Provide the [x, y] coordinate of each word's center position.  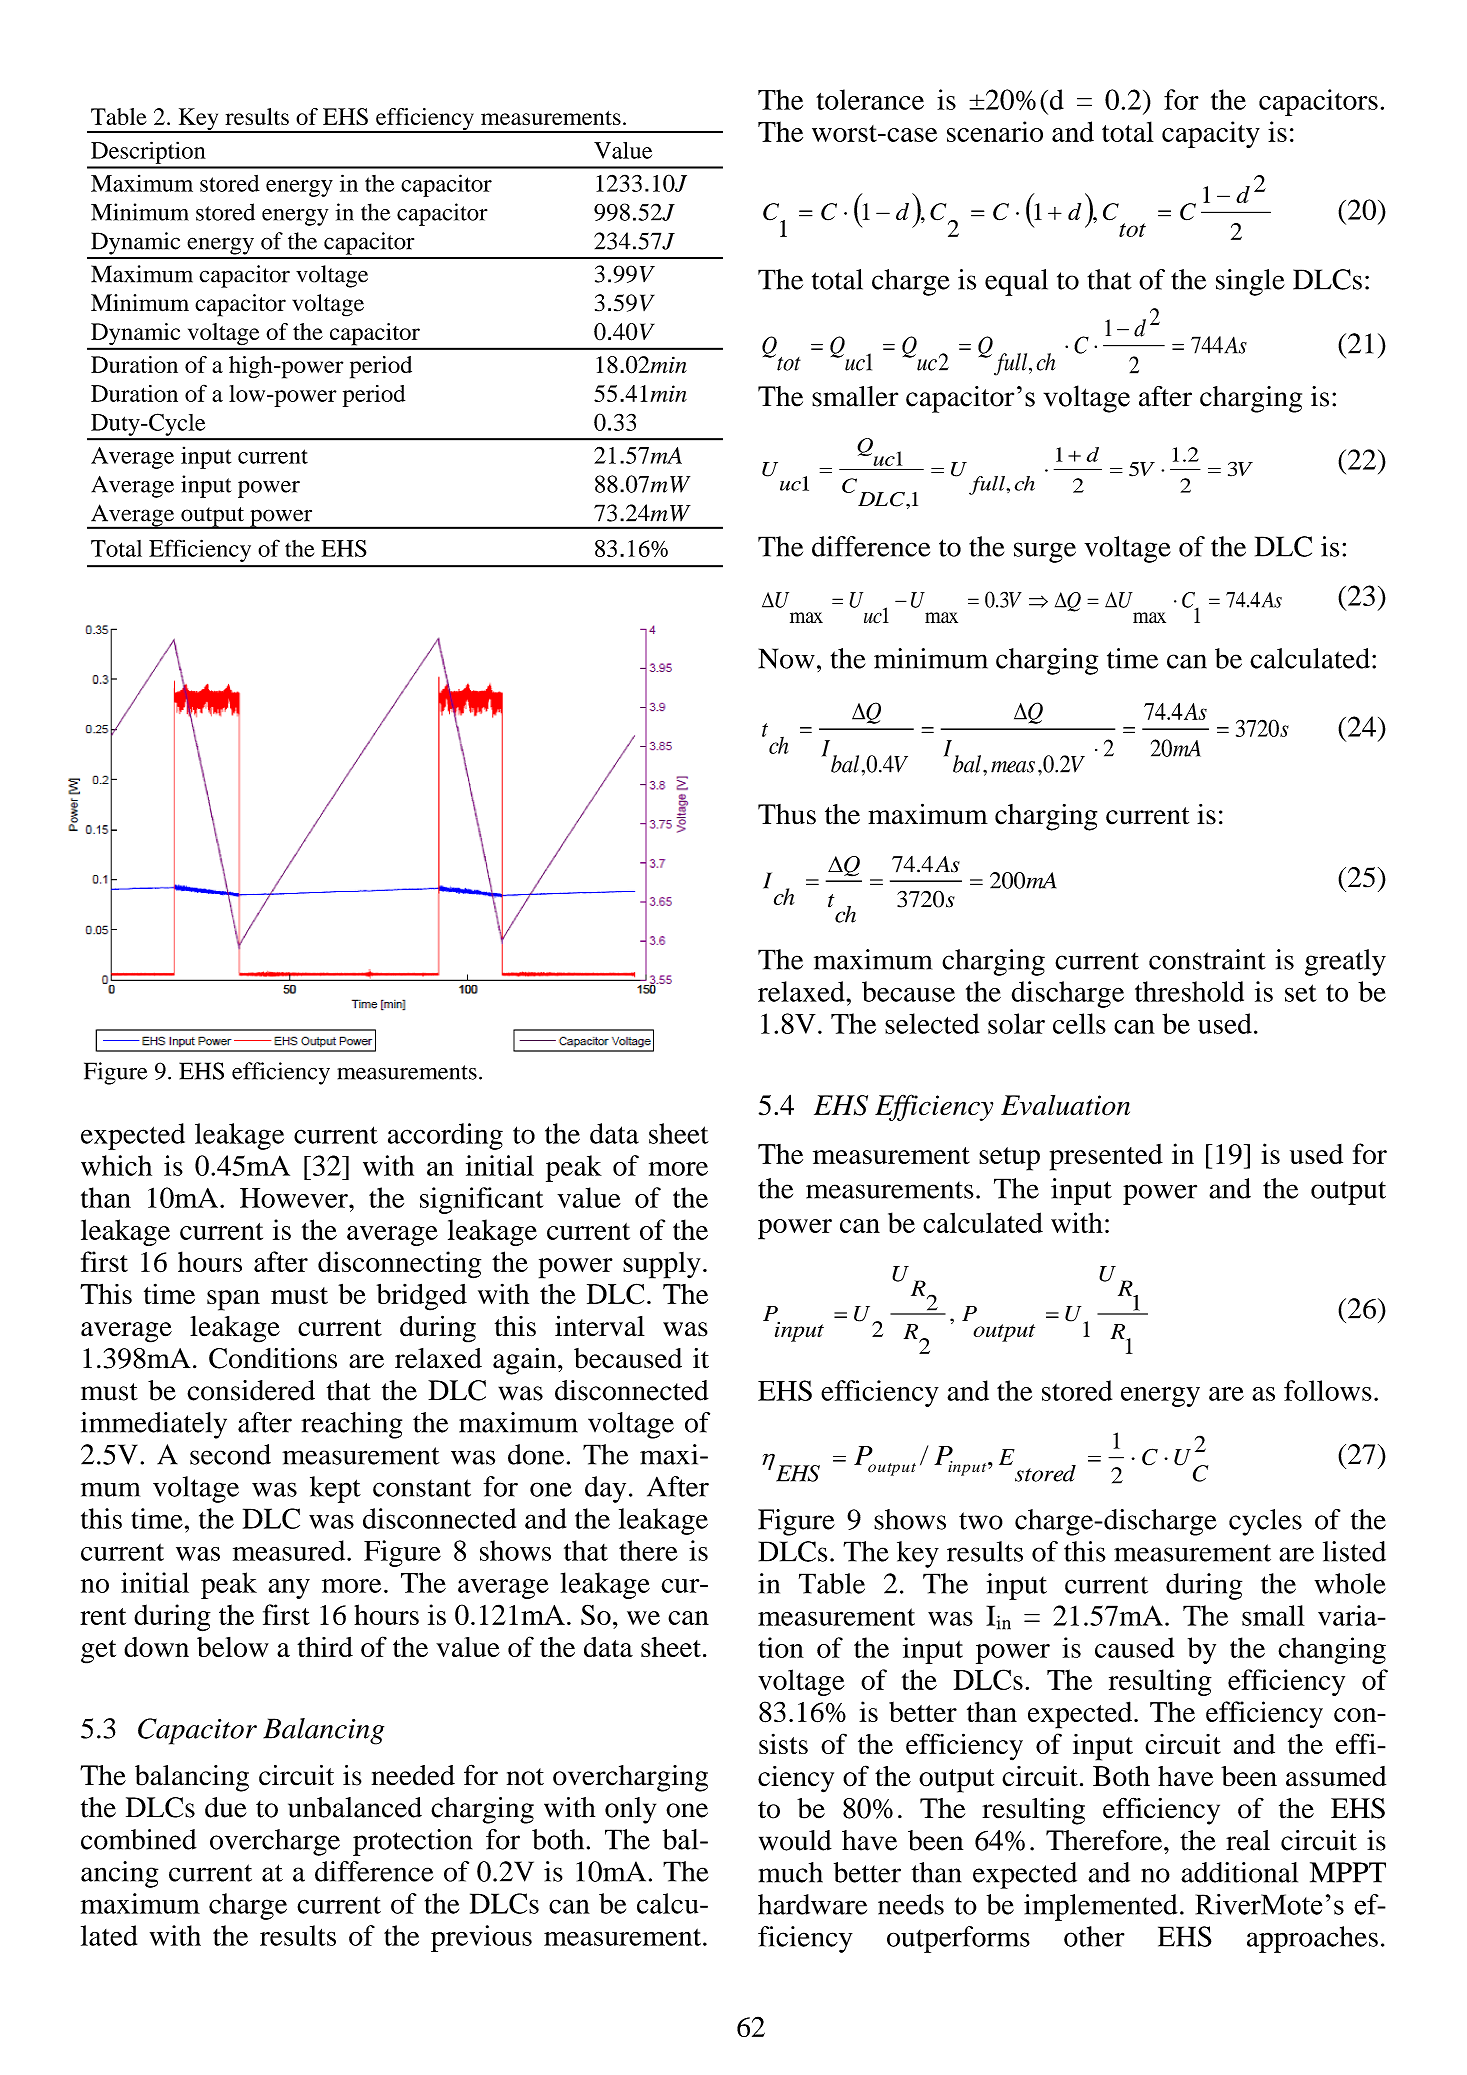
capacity [1211, 134]
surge [1045, 552]
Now [786, 658]
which [116, 1165]
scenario [995, 131]
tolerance [870, 99]
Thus [787, 814]
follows [1328, 1390]
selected [932, 1023]
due [226, 1807]
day [605, 1489]
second [230, 1454]
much [791, 1872]
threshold [1189, 991]
